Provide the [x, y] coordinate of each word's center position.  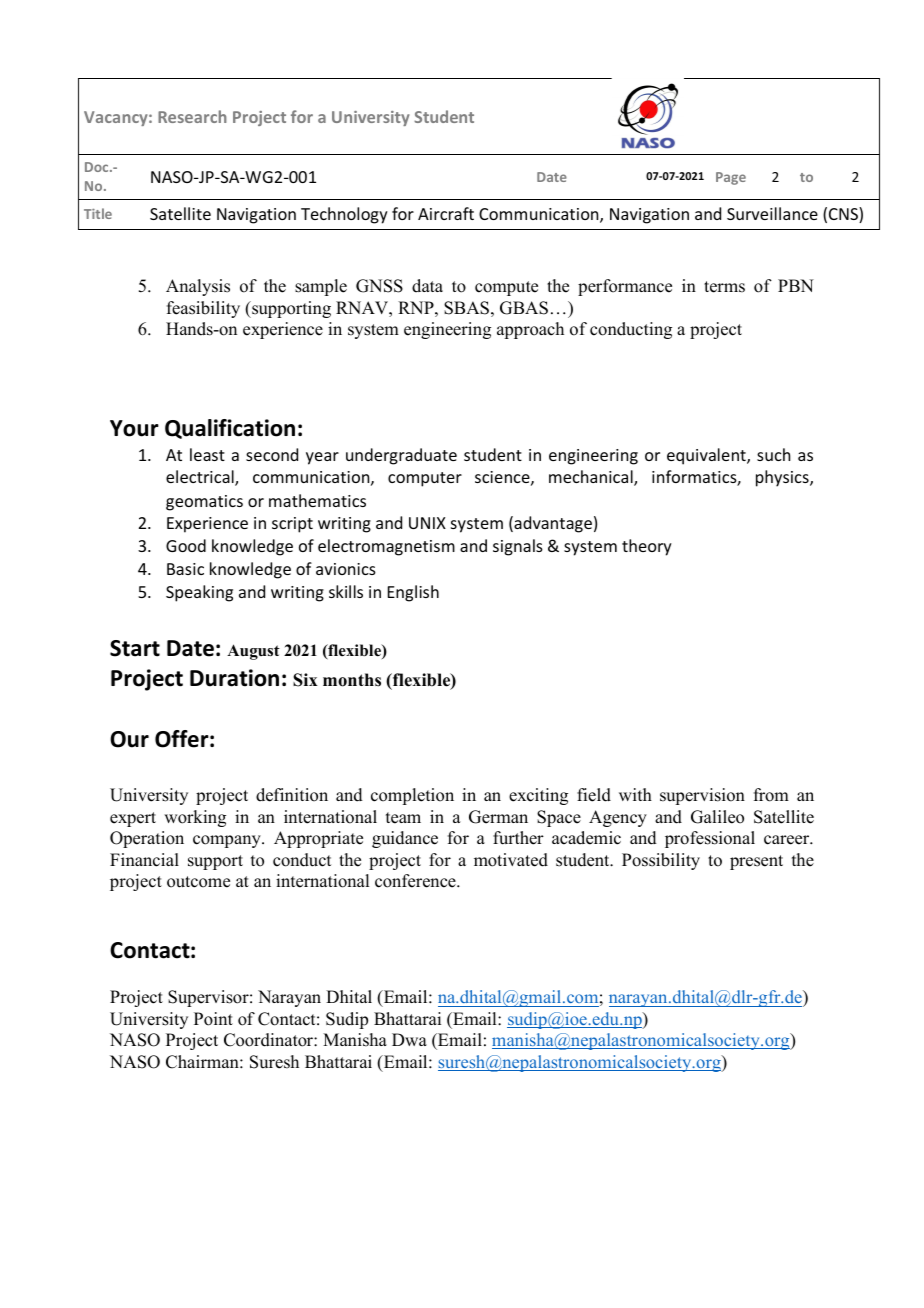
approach [530, 330]
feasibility [203, 309]
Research [192, 116]
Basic [185, 569]
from [771, 795]
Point [213, 1019]
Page [731, 178]
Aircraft [446, 213]
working [195, 818]
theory [647, 547]
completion [412, 796]
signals [518, 547]
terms [724, 287]
